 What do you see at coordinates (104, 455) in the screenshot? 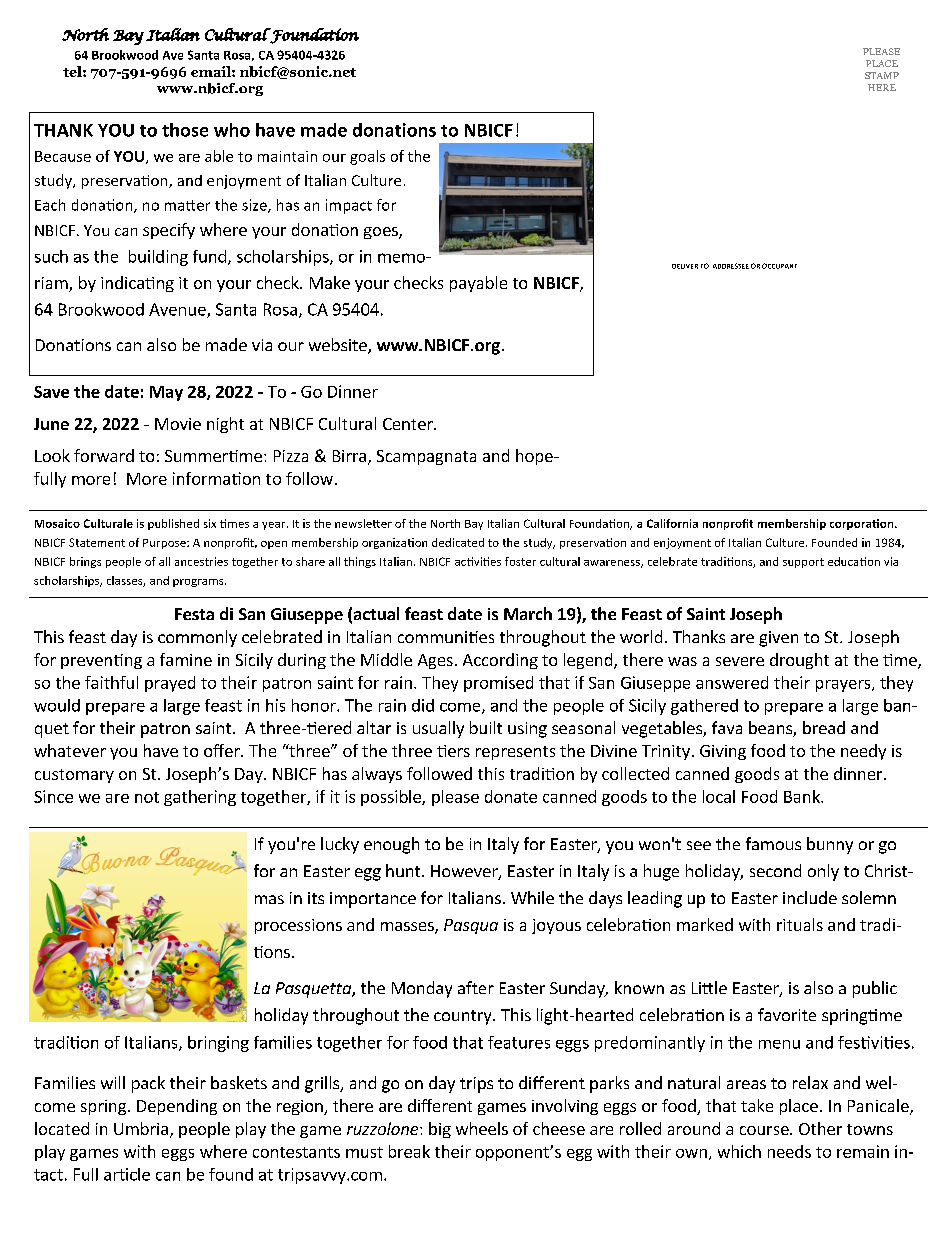
I see `forward` at bounding box center [104, 455].
